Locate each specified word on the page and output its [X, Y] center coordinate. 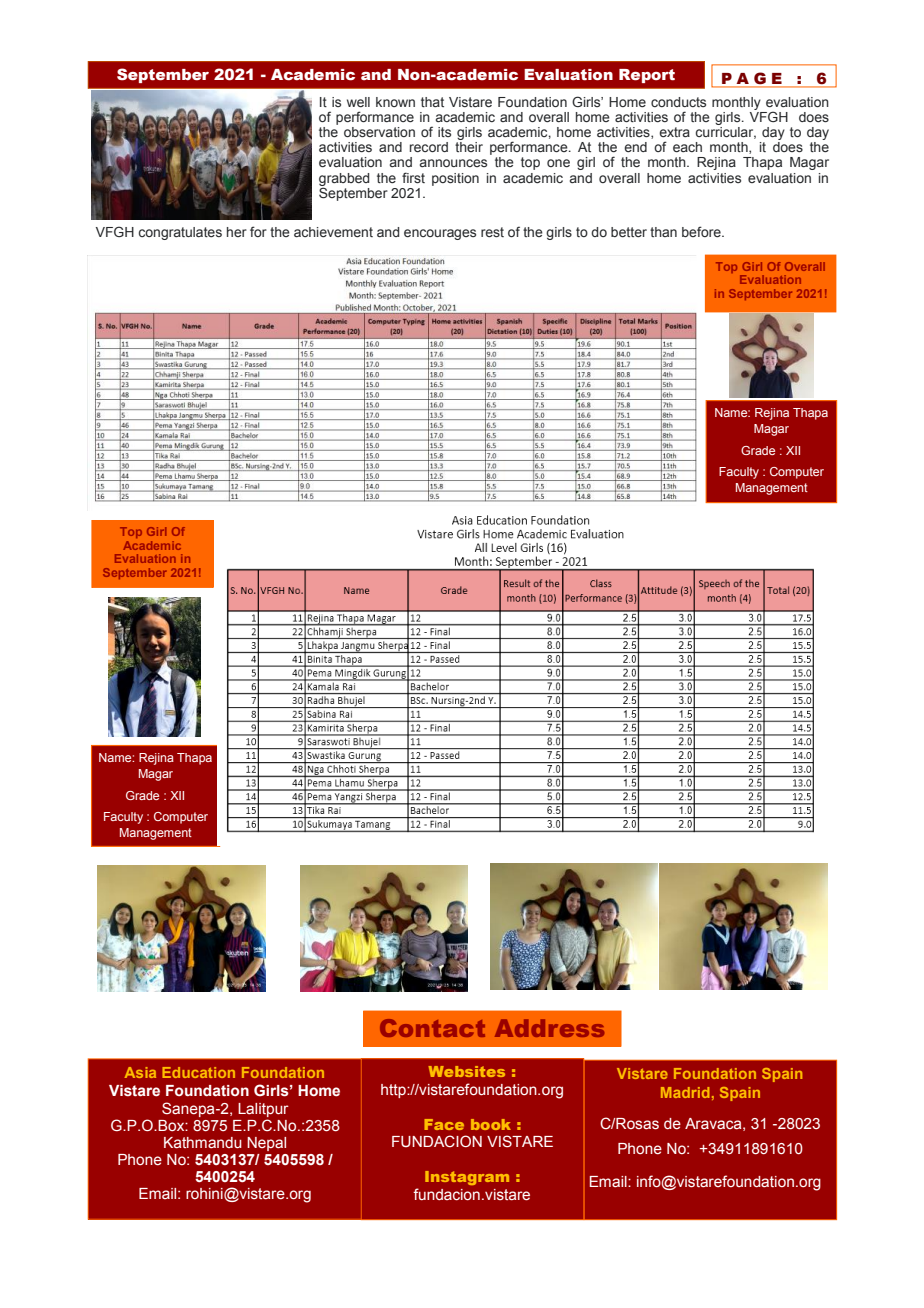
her [237, 232]
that [432, 102]
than [663, 232]
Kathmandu [203, 1142]
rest [492, 232]
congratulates [180, 233]
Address [549, 1028]
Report [647, 76]
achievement [333, 232]
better [629, 232]
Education [198, 1072]
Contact [432, 1028]
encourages [440, 234]
